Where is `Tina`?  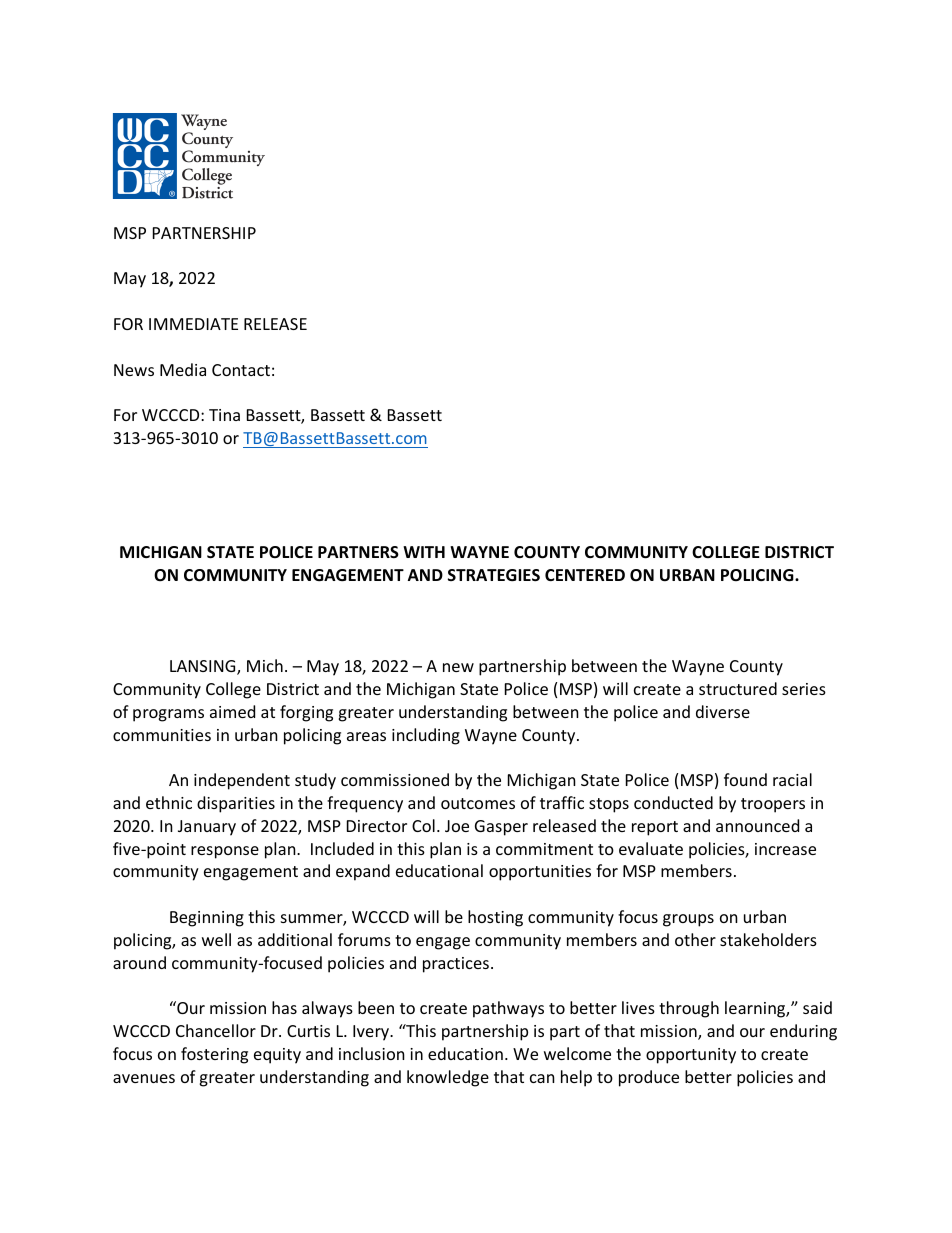
Tina is located at coordinates (224, 415).
